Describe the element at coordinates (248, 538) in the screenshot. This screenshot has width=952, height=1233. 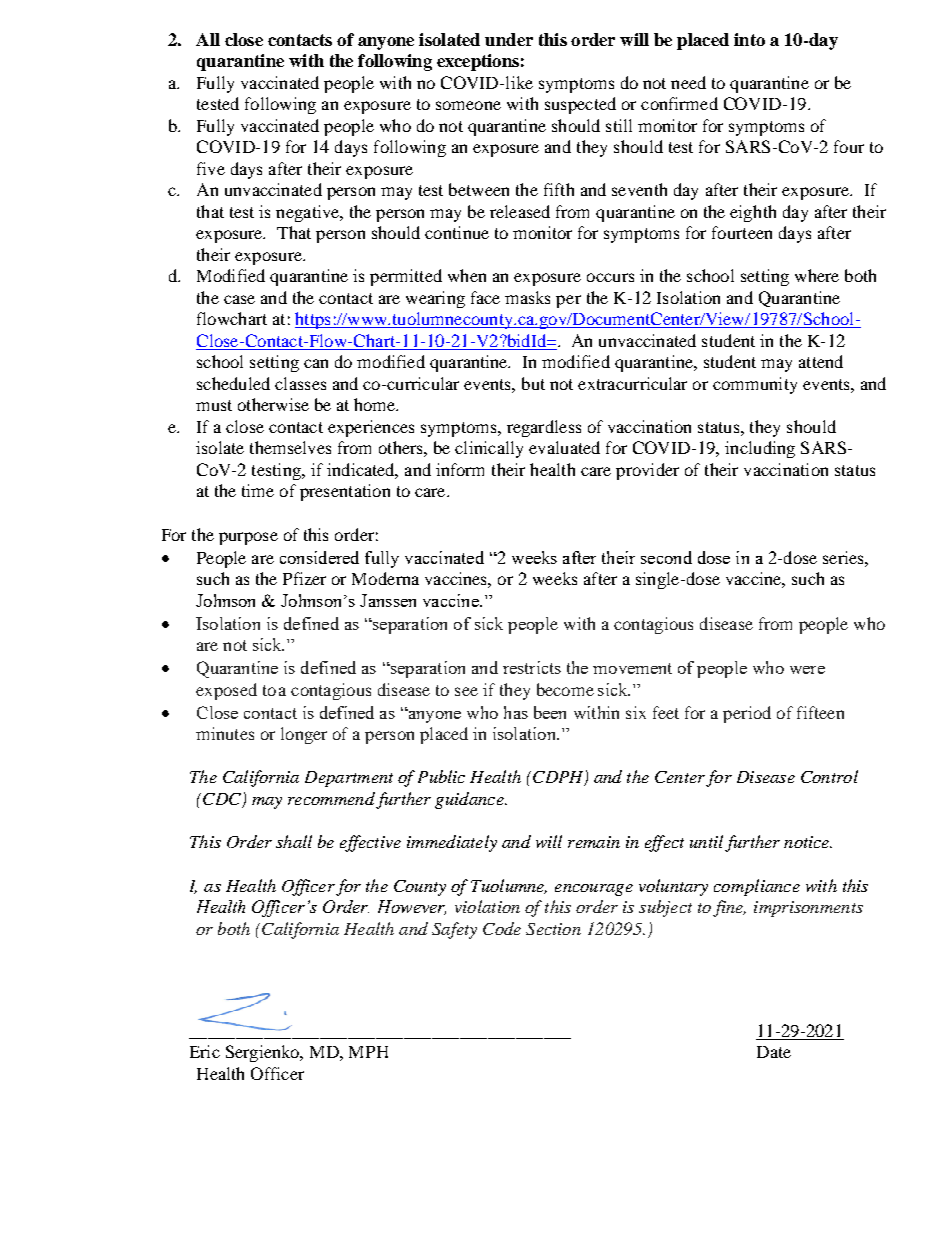
I see `purpose` at that location.
